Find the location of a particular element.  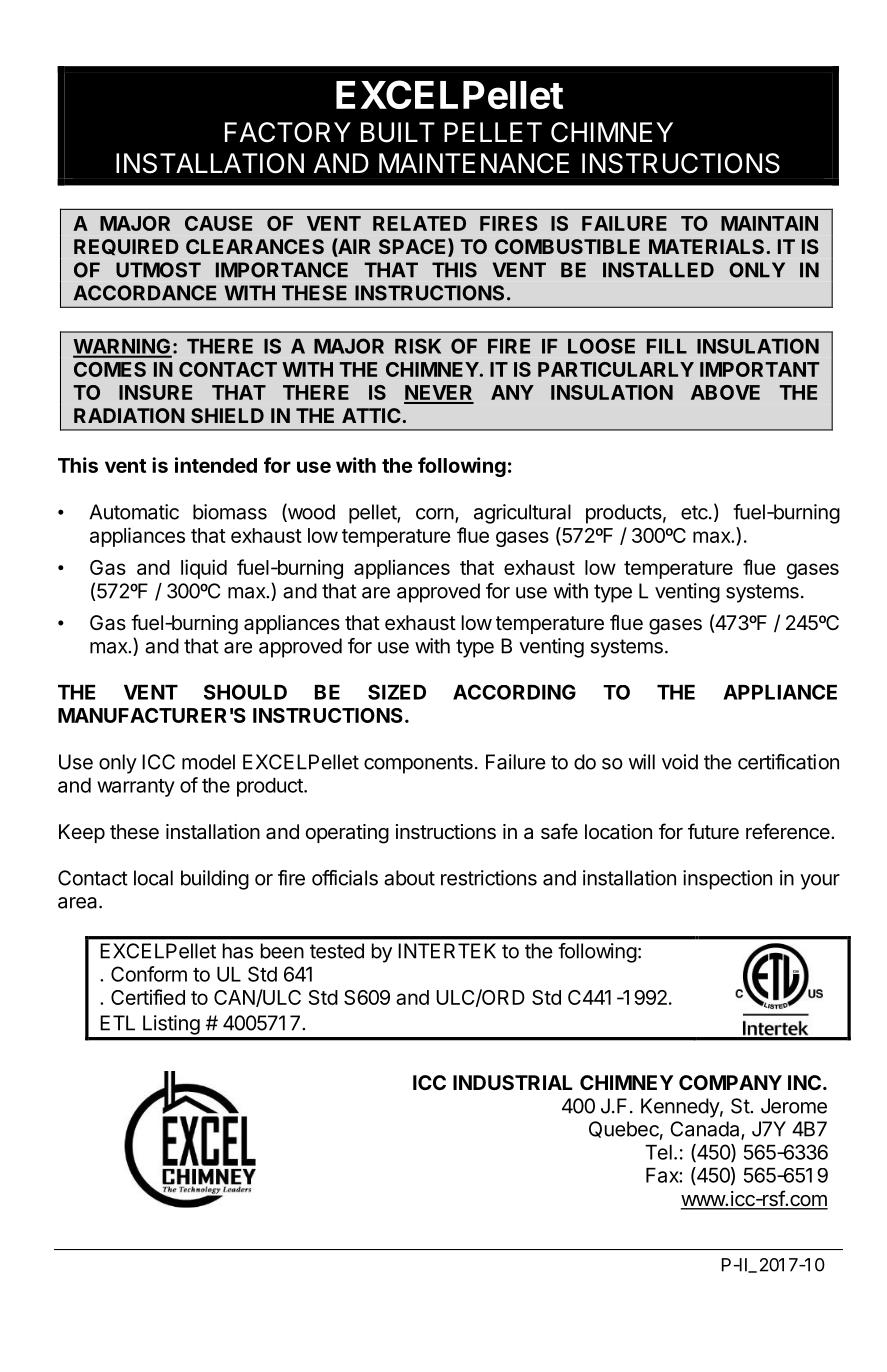

etc is located at coordinates (694, 512).
